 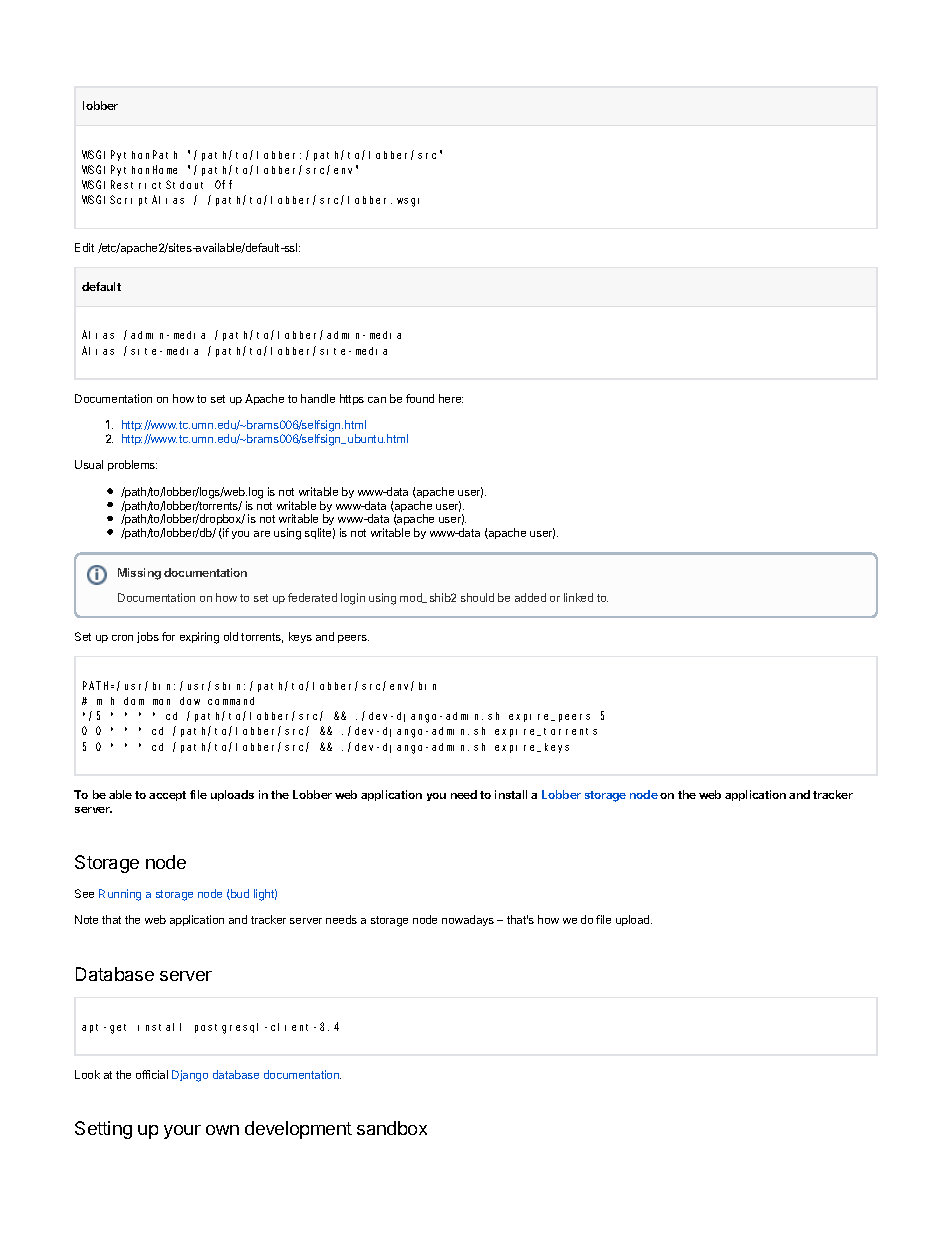 What do you see at coordinates (318, 398) in the screenshot?
I see `handle` at bounding box center [318, 398].
